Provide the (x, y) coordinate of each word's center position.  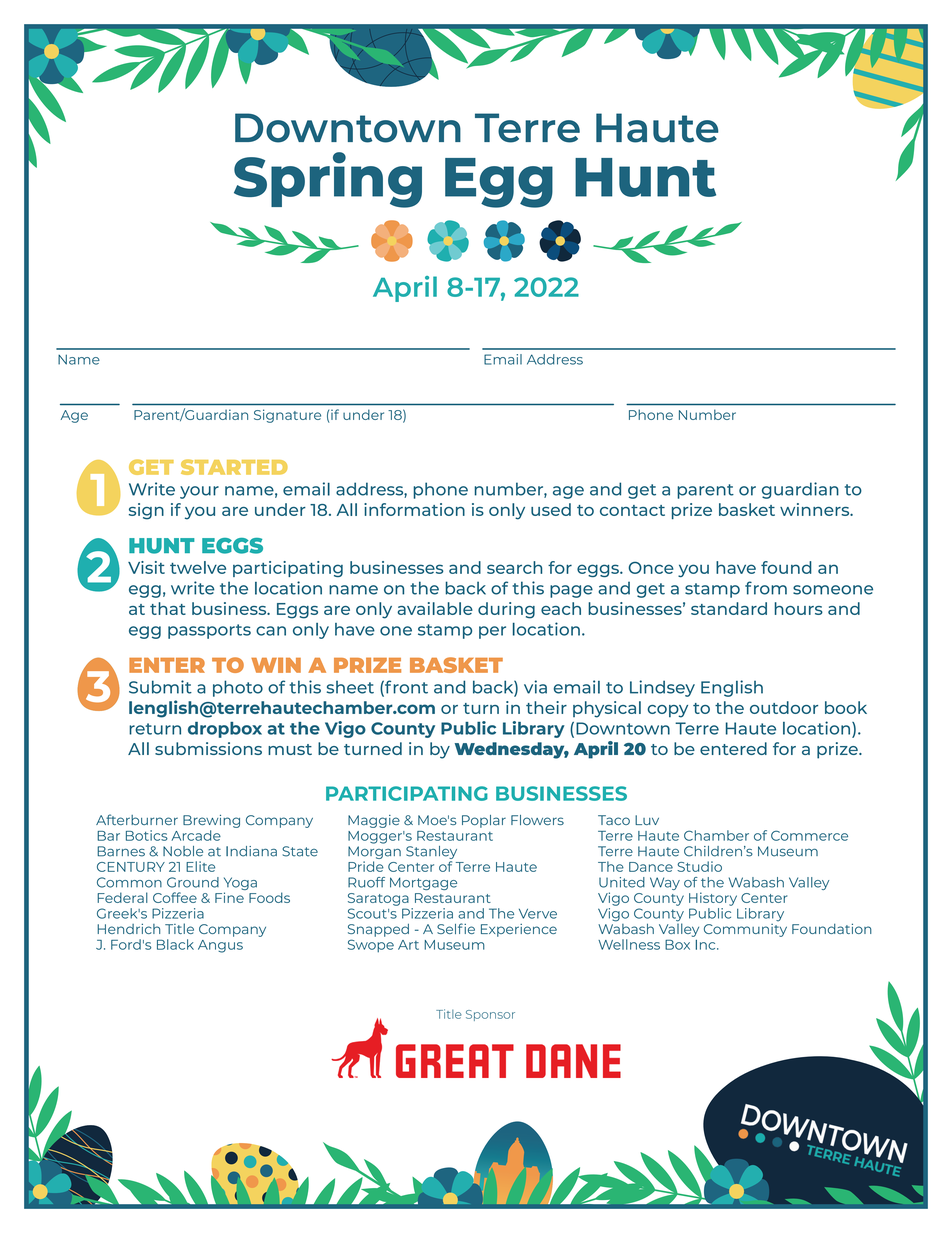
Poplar (484, 821)
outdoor (784, 707)
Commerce (809, 835)
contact (632, 510)
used (551, 509)
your (199, 492)
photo (238, 688)
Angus (220, 946)
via (535, 687)
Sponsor (490, 1015)
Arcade (196, 835)
